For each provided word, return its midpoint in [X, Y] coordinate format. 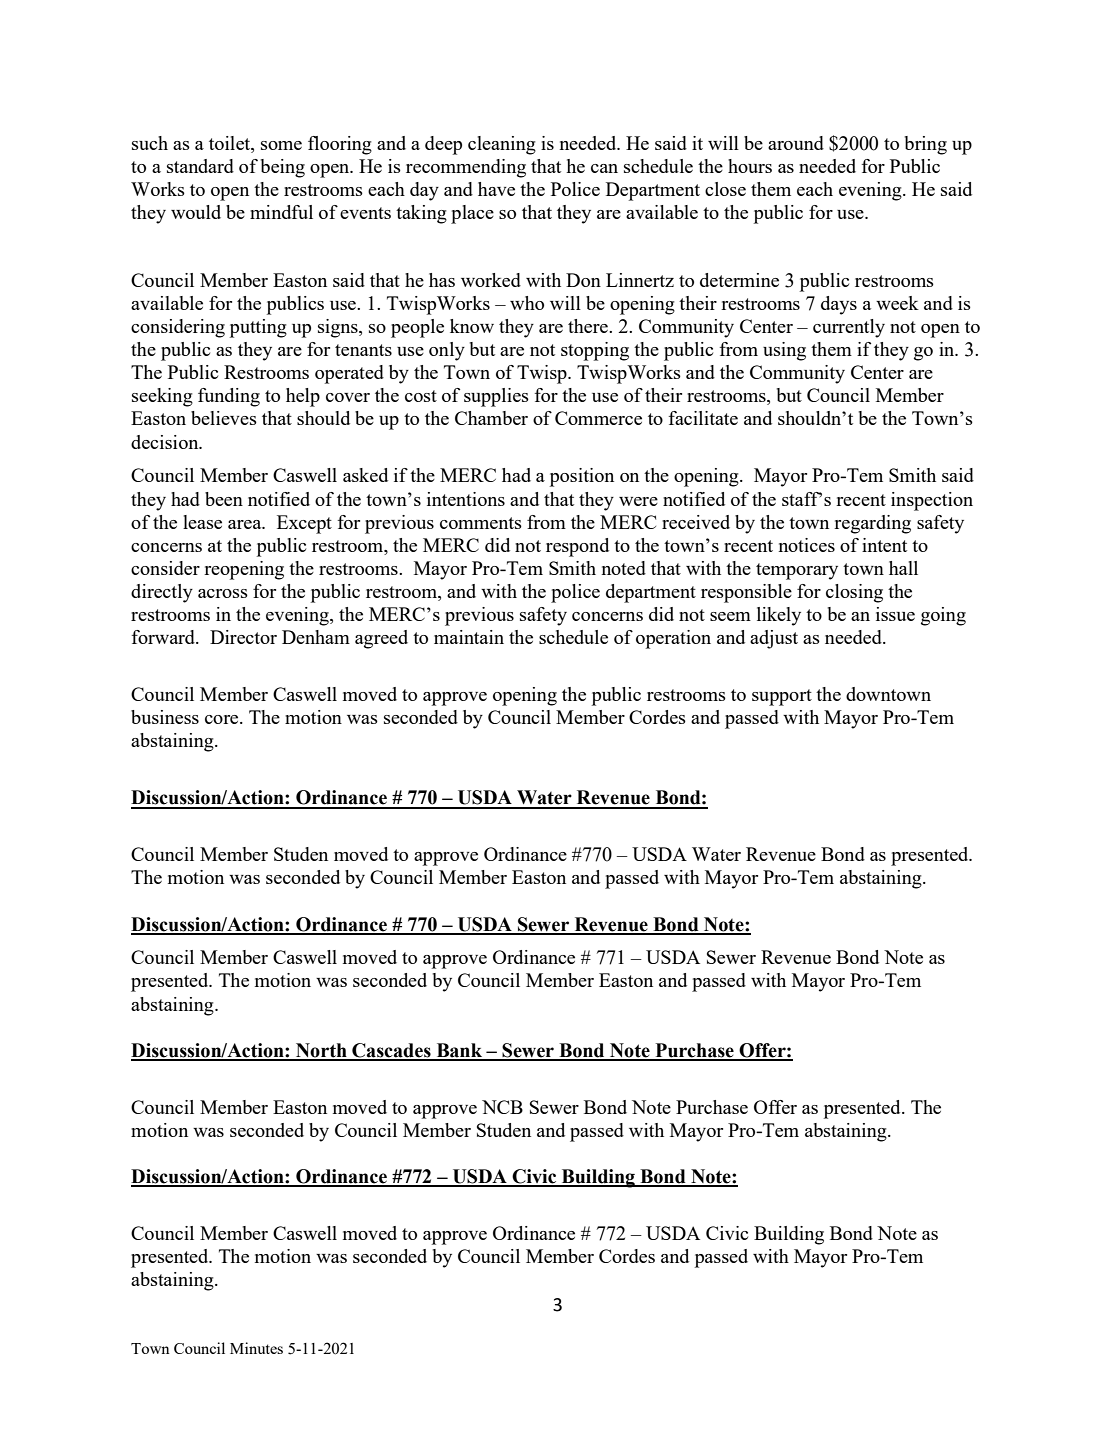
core [223, 719]
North [321, 1051]
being [283, 168]
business [165, 717]
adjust [774, 639]
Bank [459, 1051]
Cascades [391, 1051]
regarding [872, 524]
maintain [469, 637]
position [582, 477]
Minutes [256, 1348]
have [496, 189]
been [224, 499]
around [796, 143]
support [782, 697]
